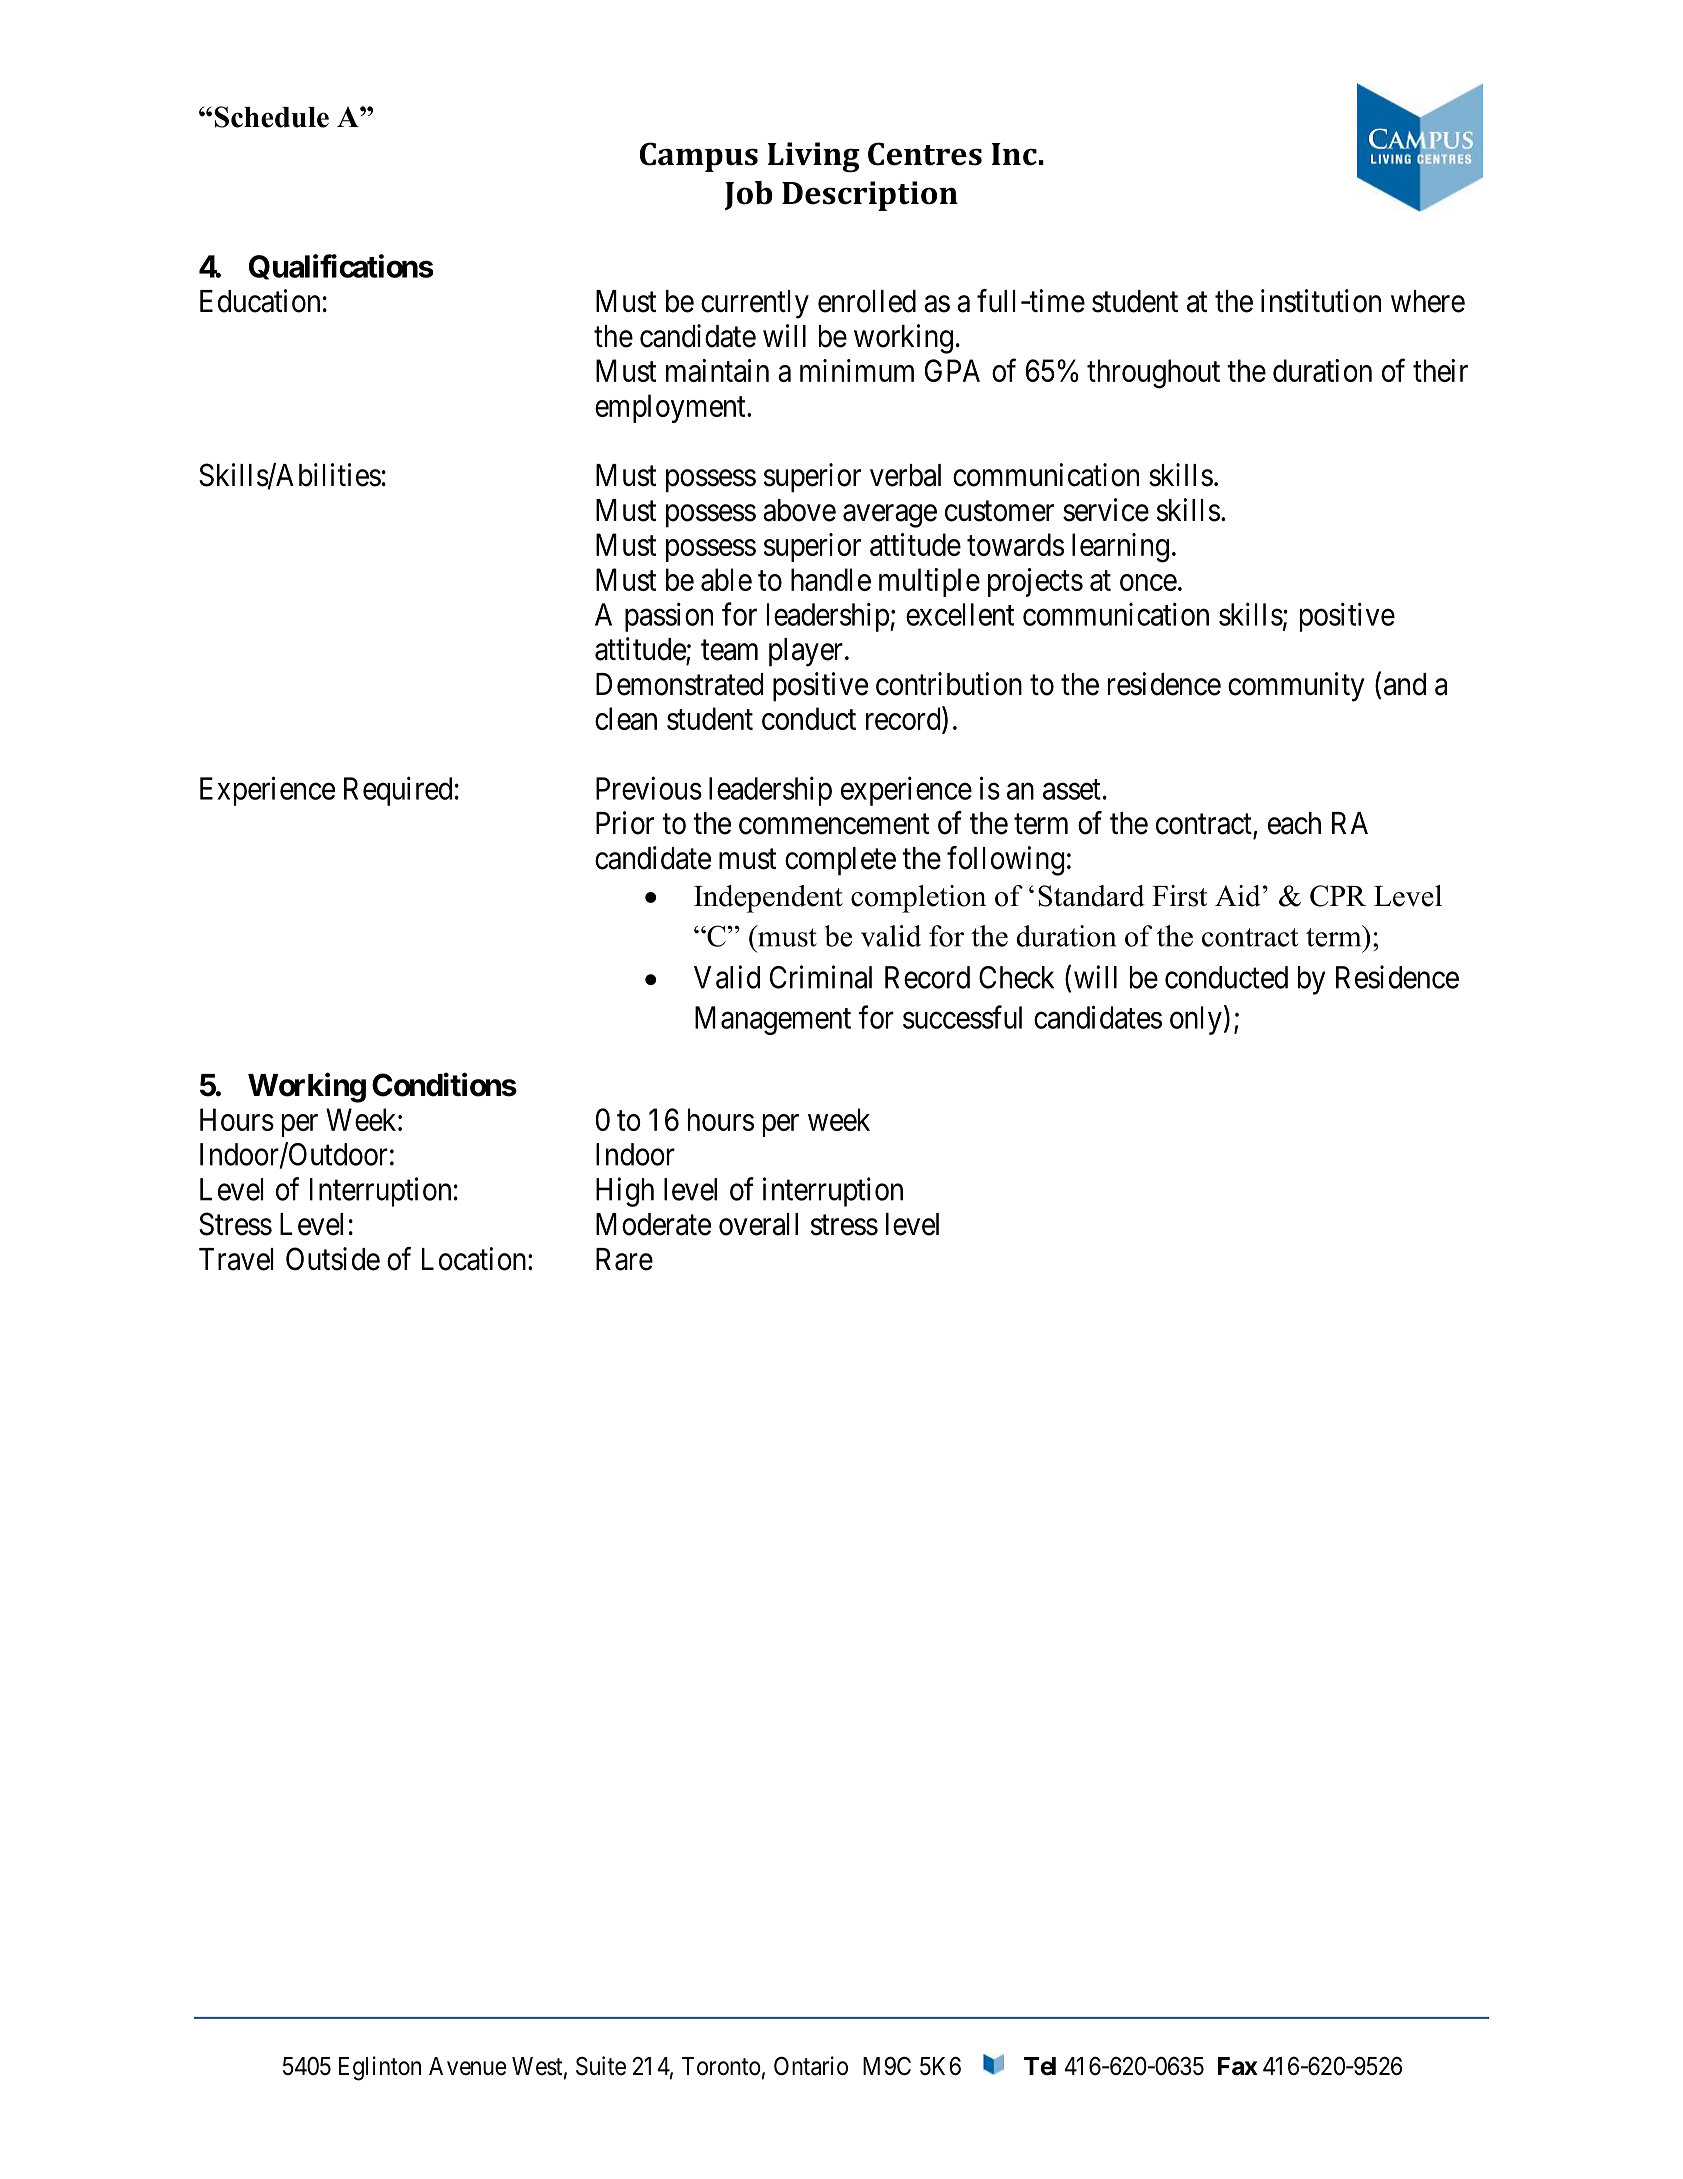 The width and height of the document is (1683, 2179). Describe the element at coordinates (811, 2066) in the document. I see `Ontario` at that location.
